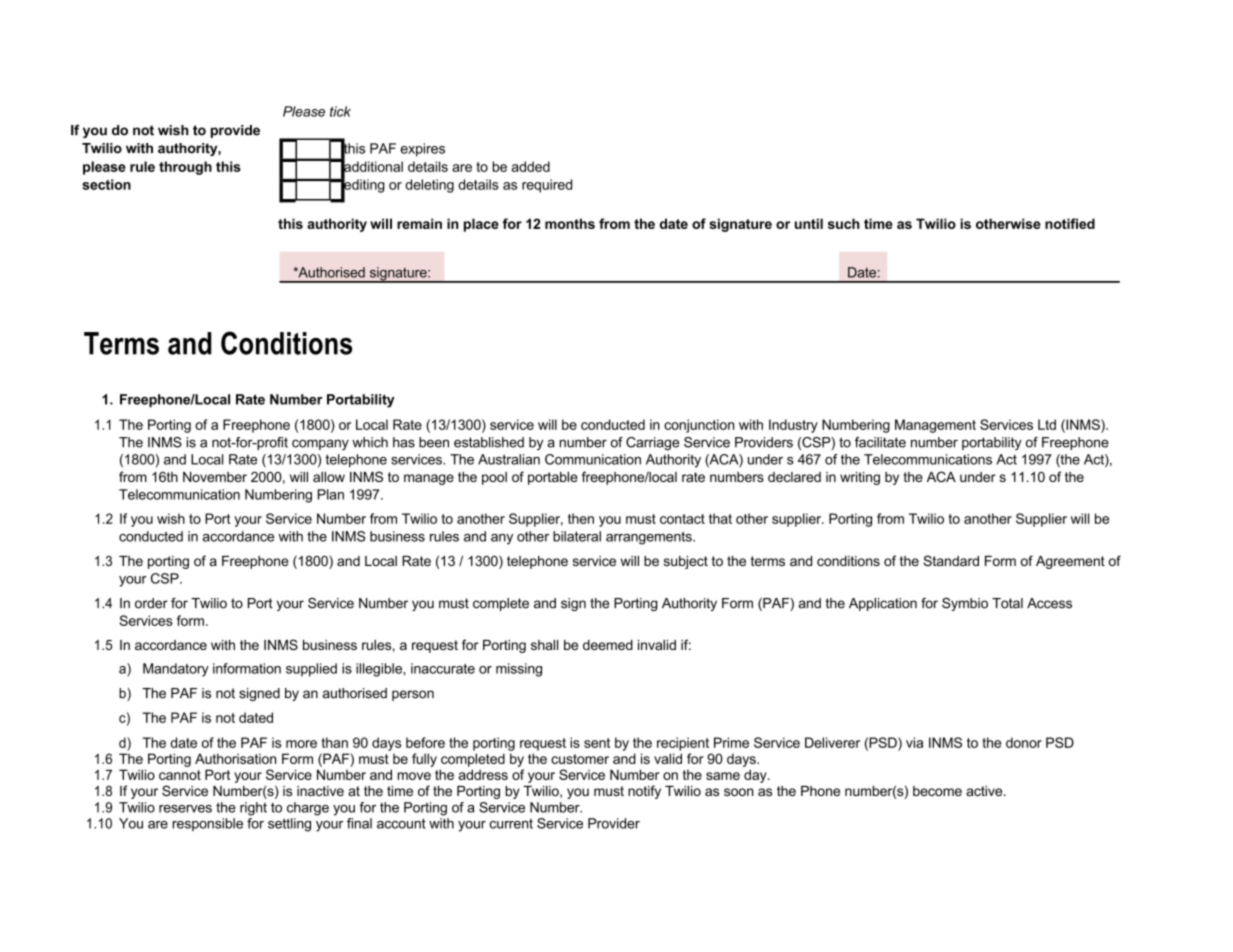  Describe the element at coordinates (176, 670) in the screenshot. I see `Mandatory` at that location.
